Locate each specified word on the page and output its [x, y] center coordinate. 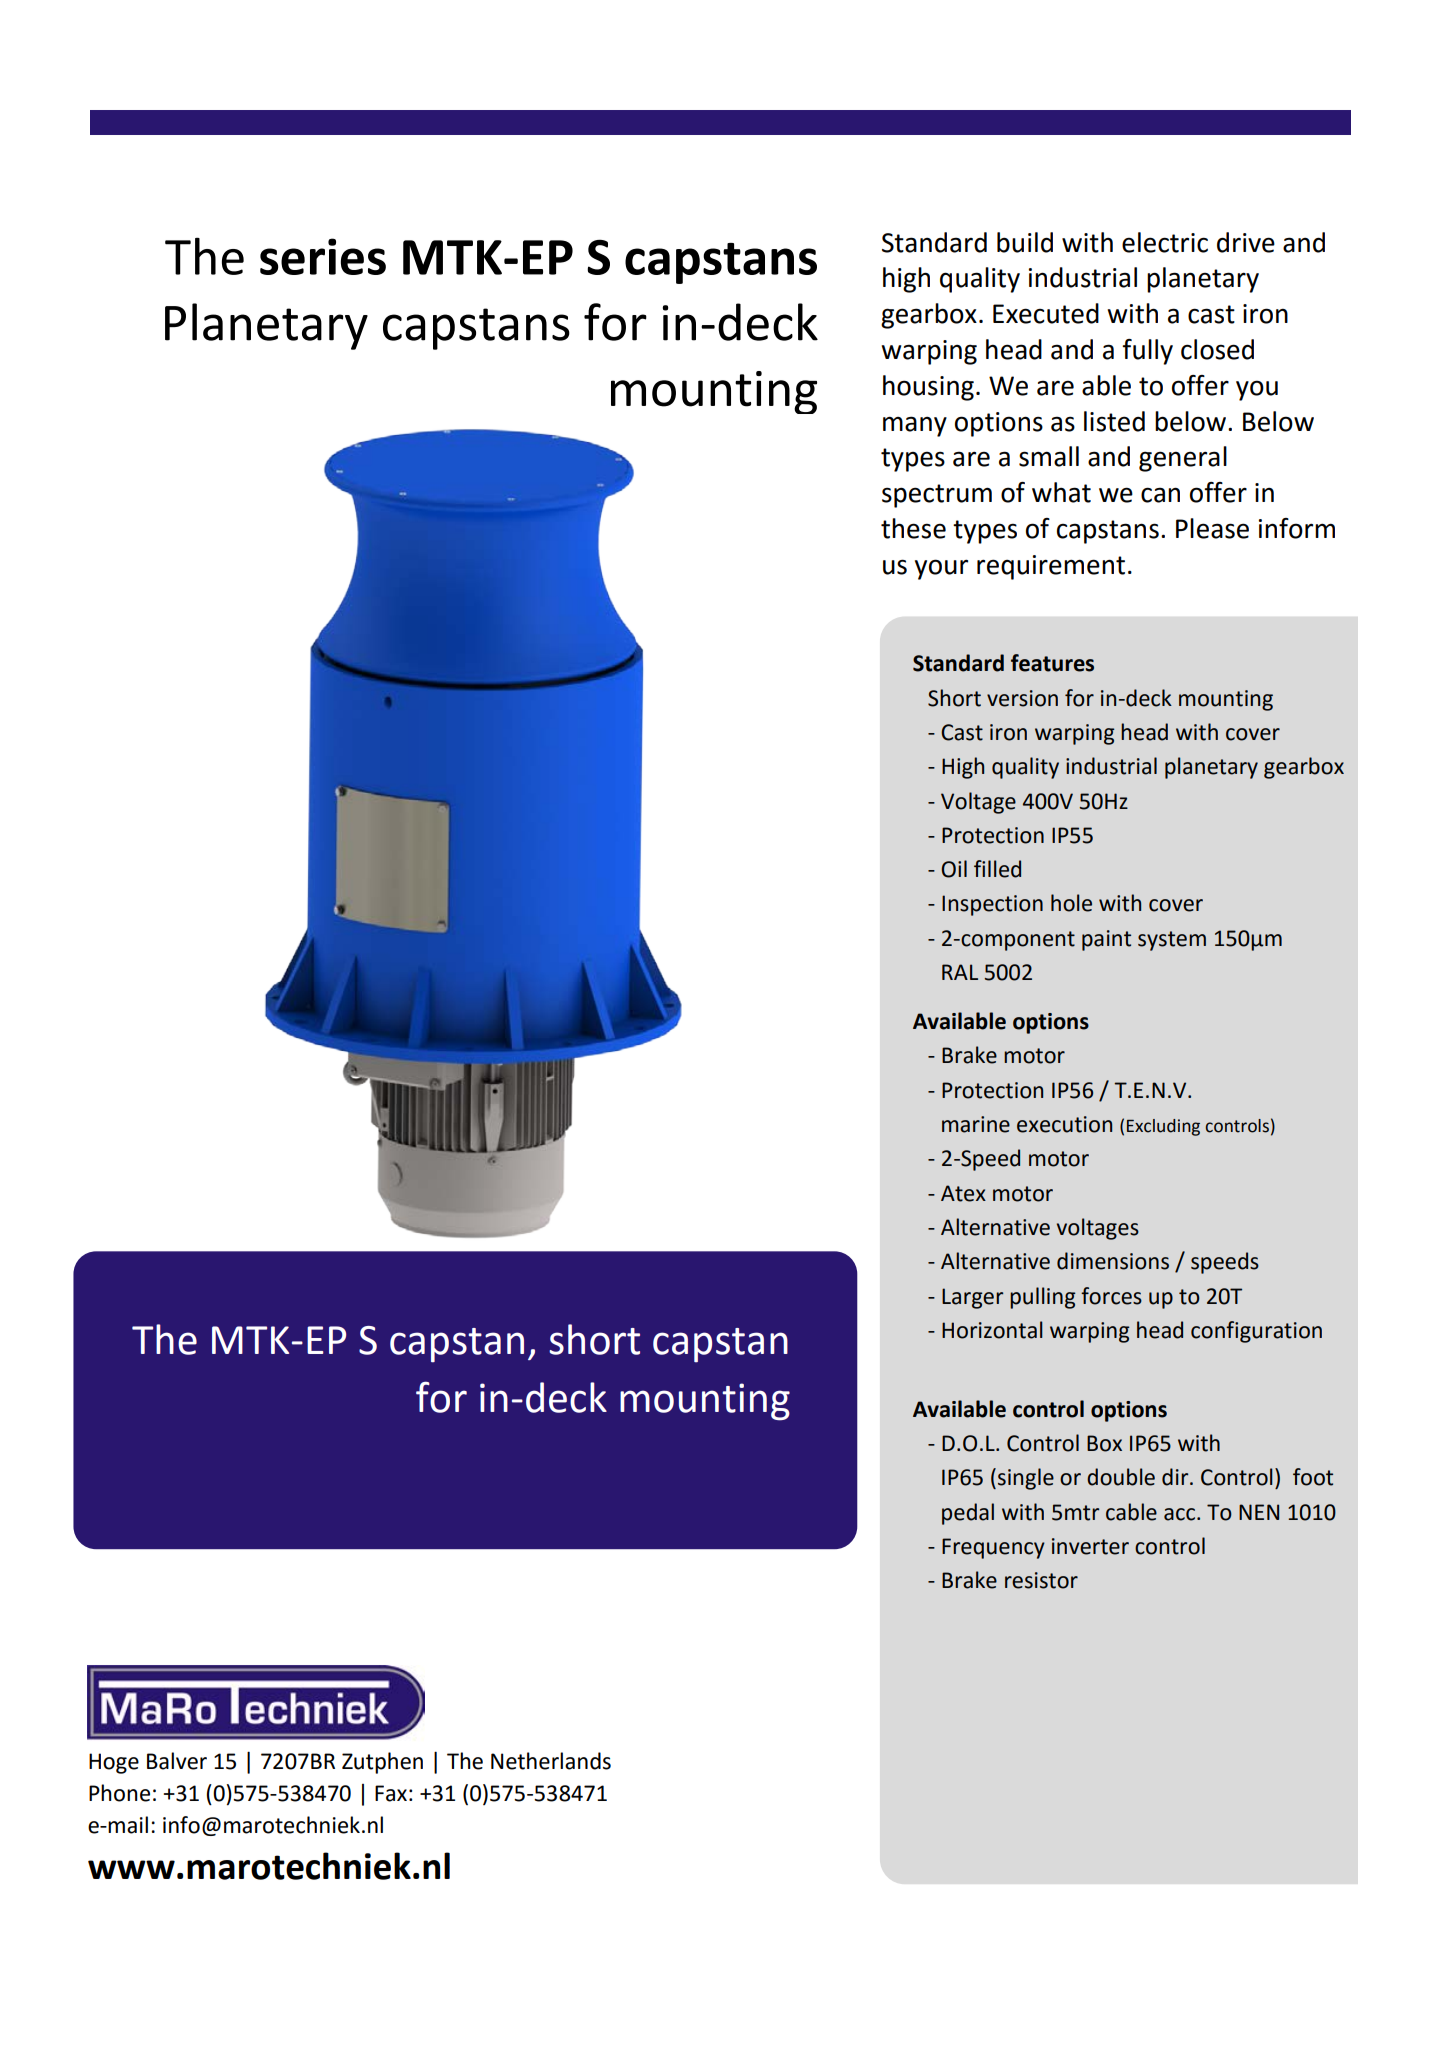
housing [928, 388]
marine [976, 1124]
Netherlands [551, 1761]
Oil [954, 869]
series [323, 256]
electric [1165, 242]
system [1172, 941]
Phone [119, 1793]
